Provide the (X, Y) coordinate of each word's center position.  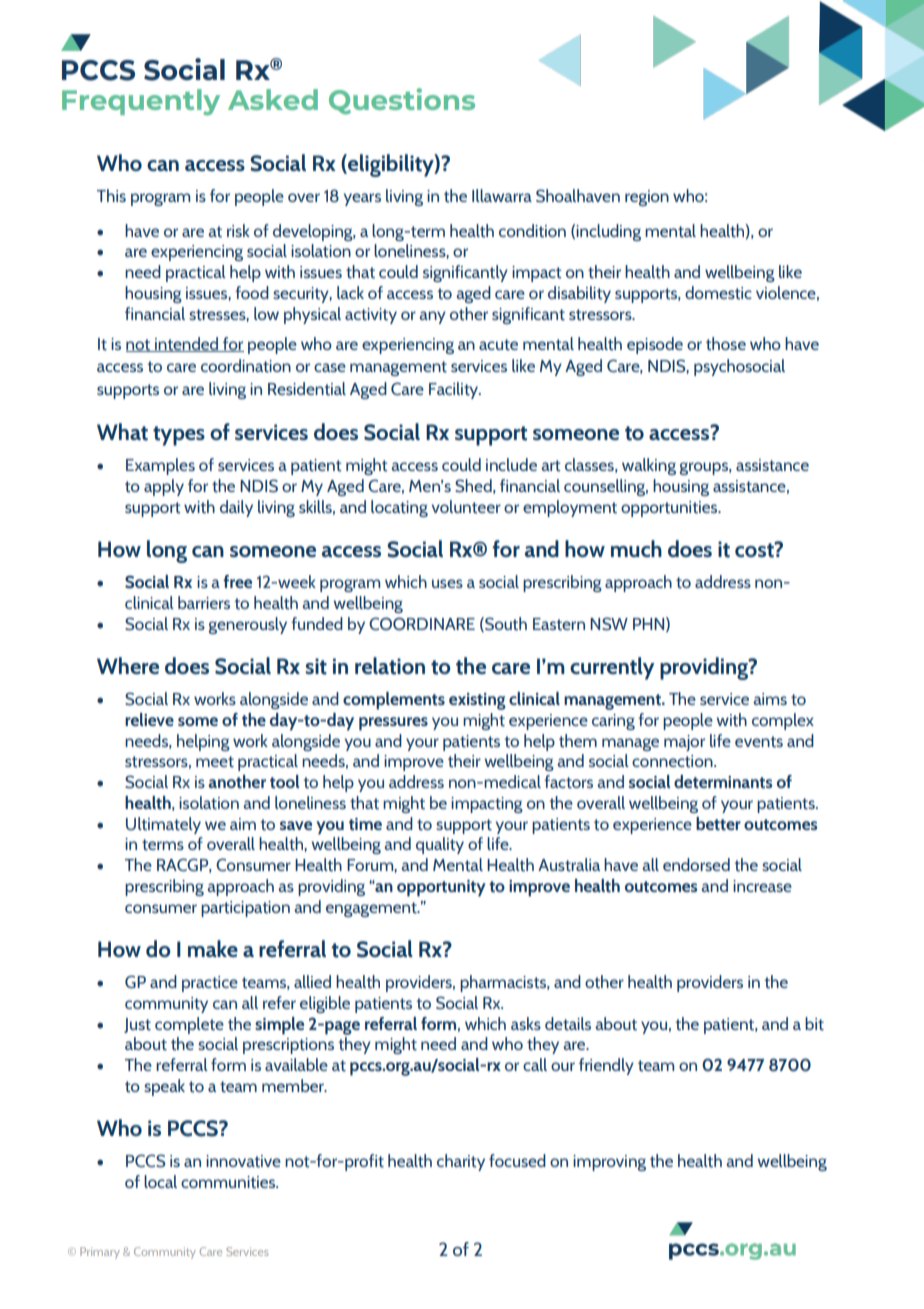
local (160, 1181)
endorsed (696, 864)
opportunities (670, 509)
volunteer (466, 507)
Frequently (141, 102)
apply (164, 487)
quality (440, 845)
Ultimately (163, 825)
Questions (402, 101)
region (647, 198)
